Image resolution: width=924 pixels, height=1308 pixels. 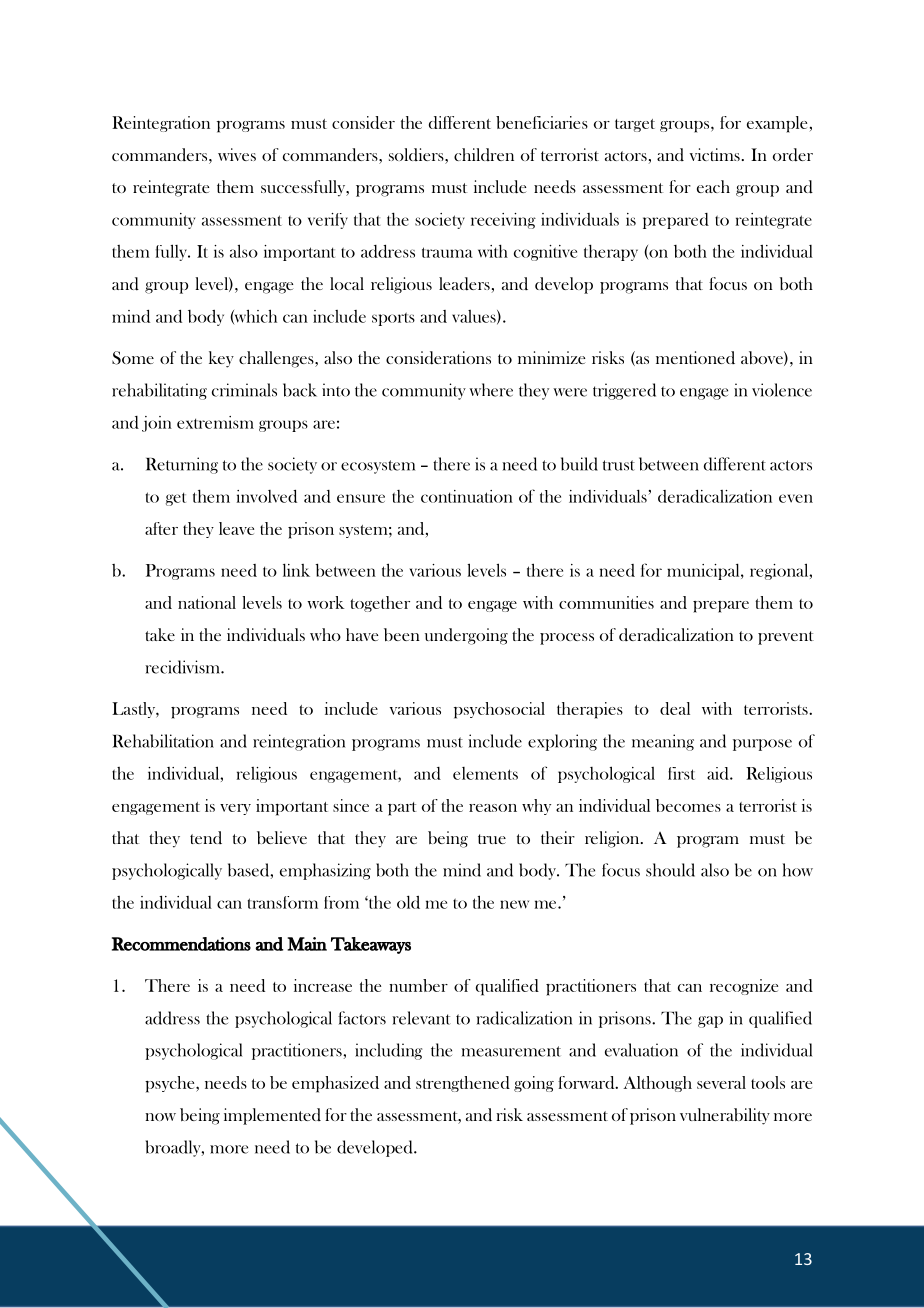 I want to click on elements, so click(x=485, y=773).
